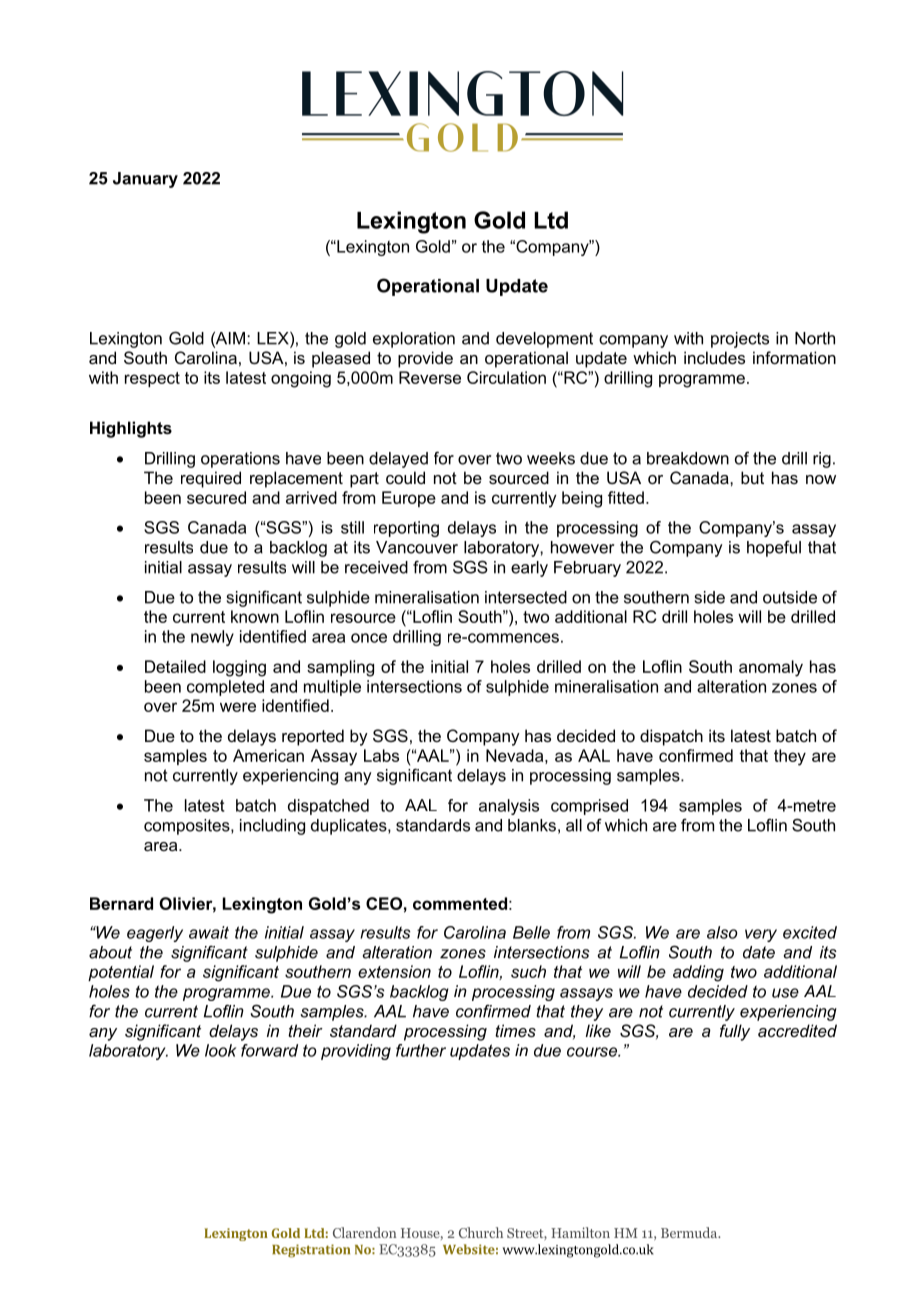  I want to click on Labs, so click(381, 755).
